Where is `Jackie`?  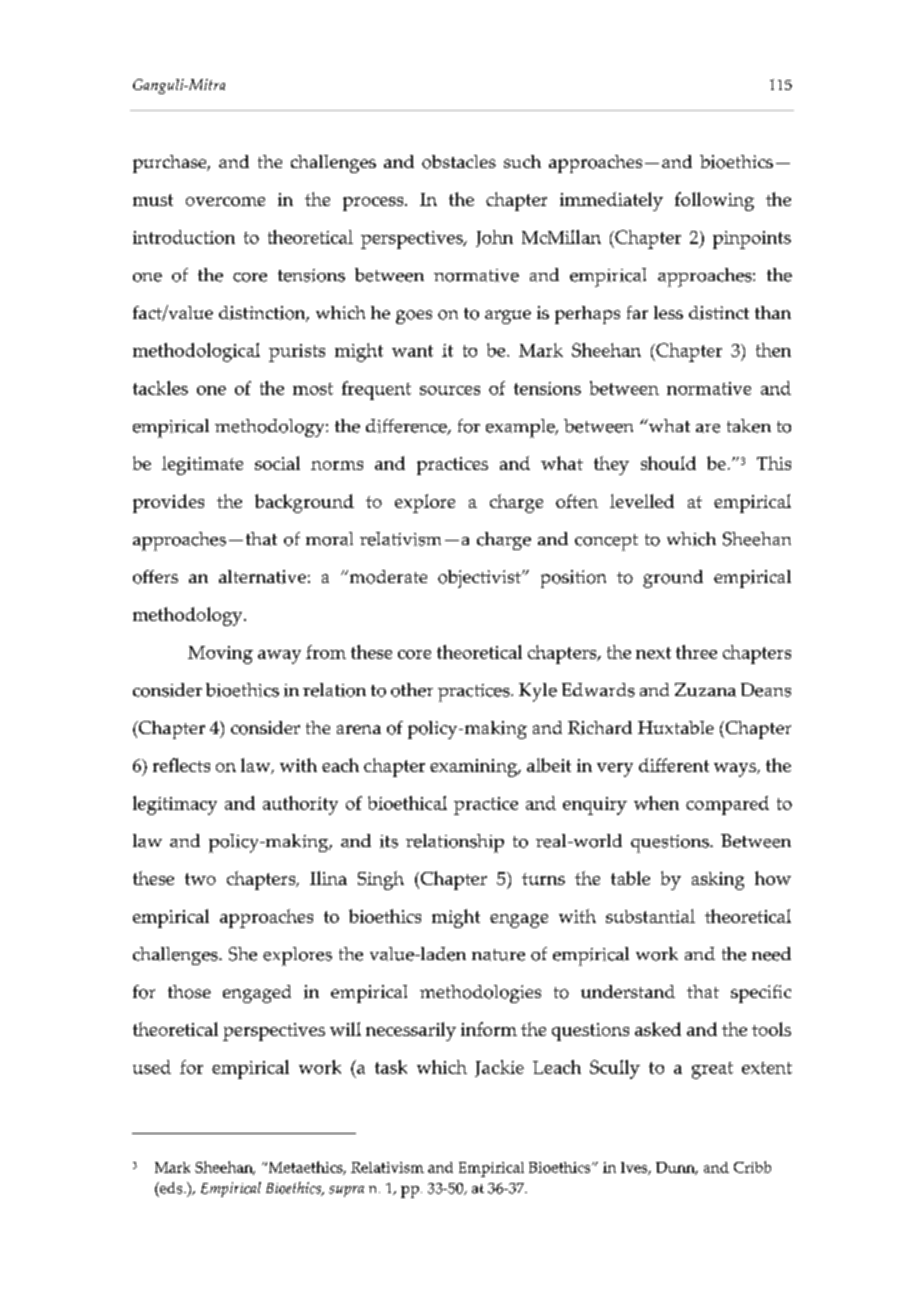
Jackie is located at coordinates (499, 1068).
